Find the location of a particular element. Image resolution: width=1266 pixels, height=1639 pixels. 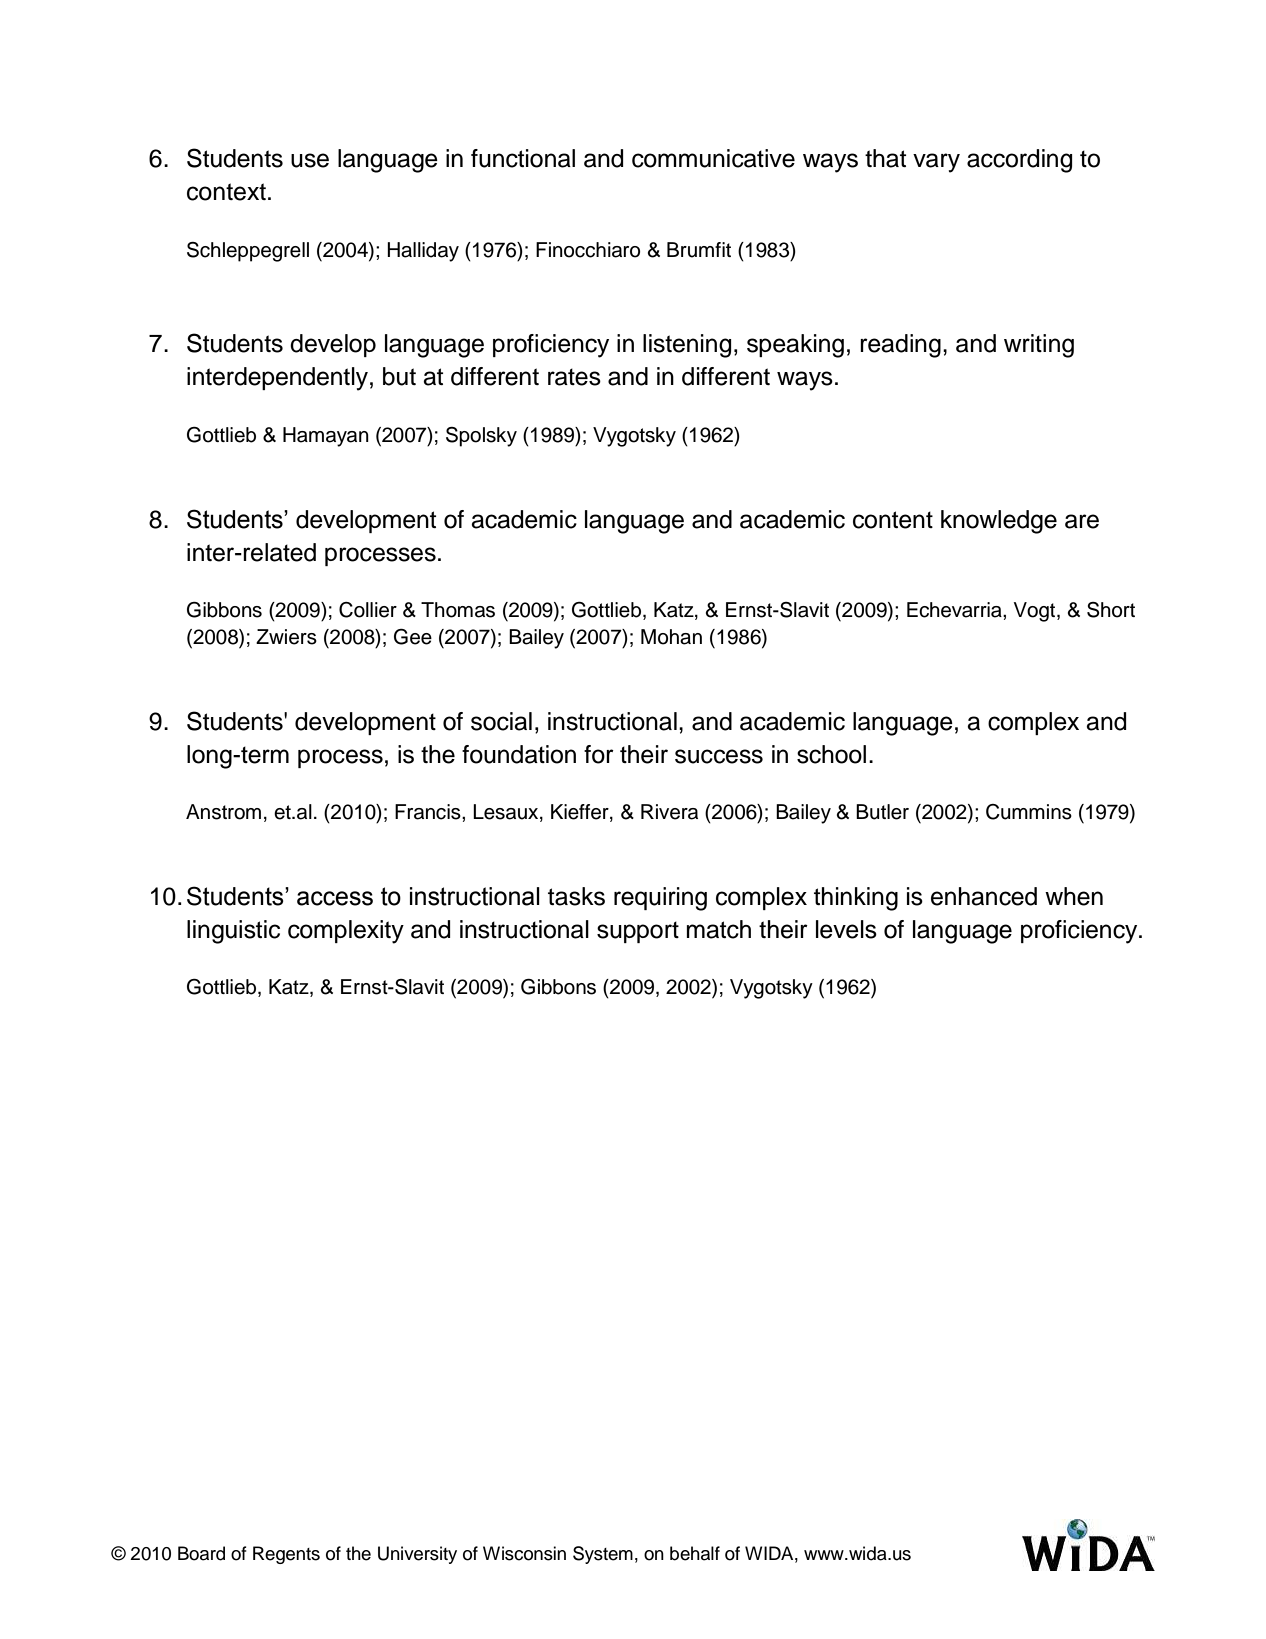

Vogt is located at coordinates (1036, 612).
